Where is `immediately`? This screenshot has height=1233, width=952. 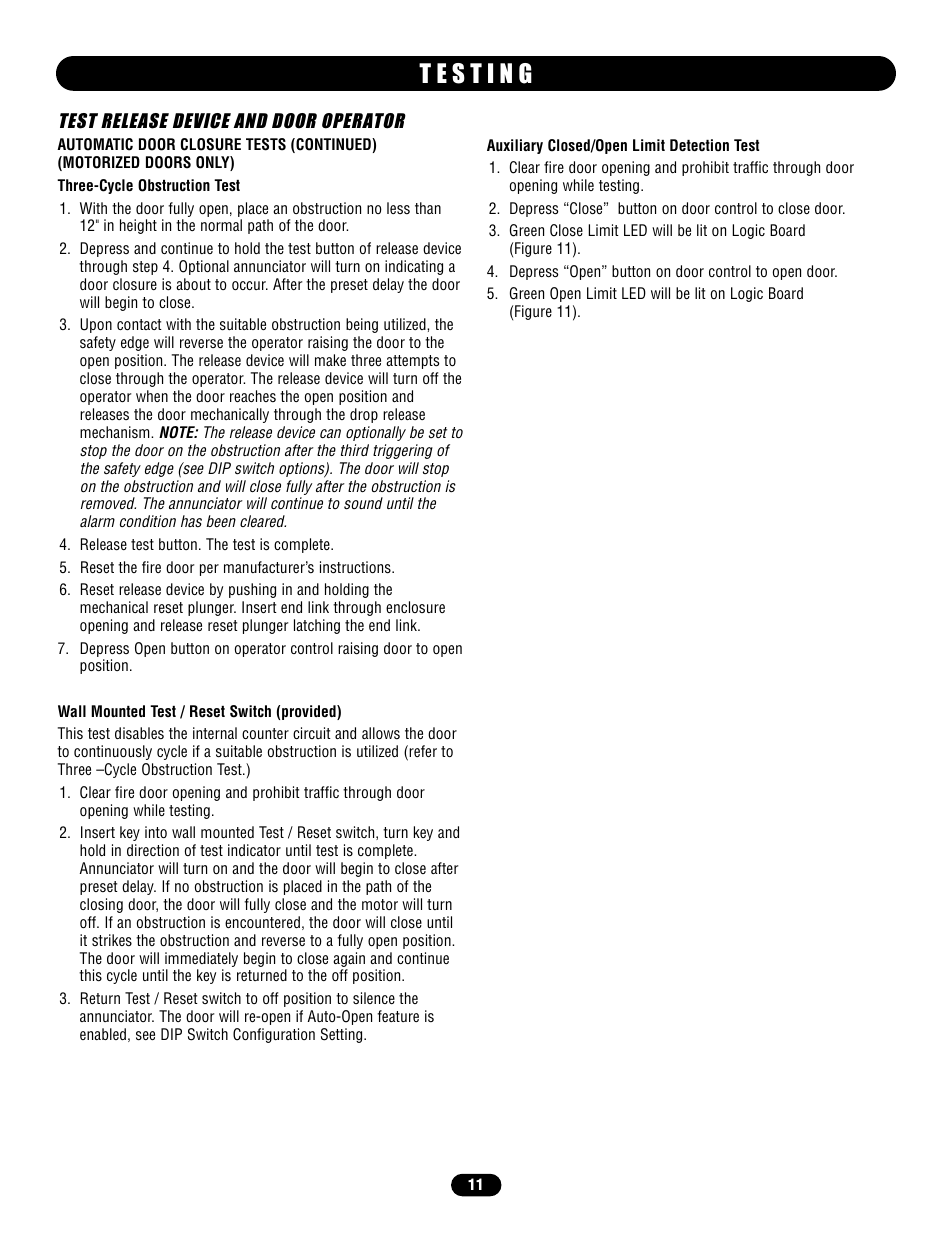
immediately is located at coordinates (201, 959).
